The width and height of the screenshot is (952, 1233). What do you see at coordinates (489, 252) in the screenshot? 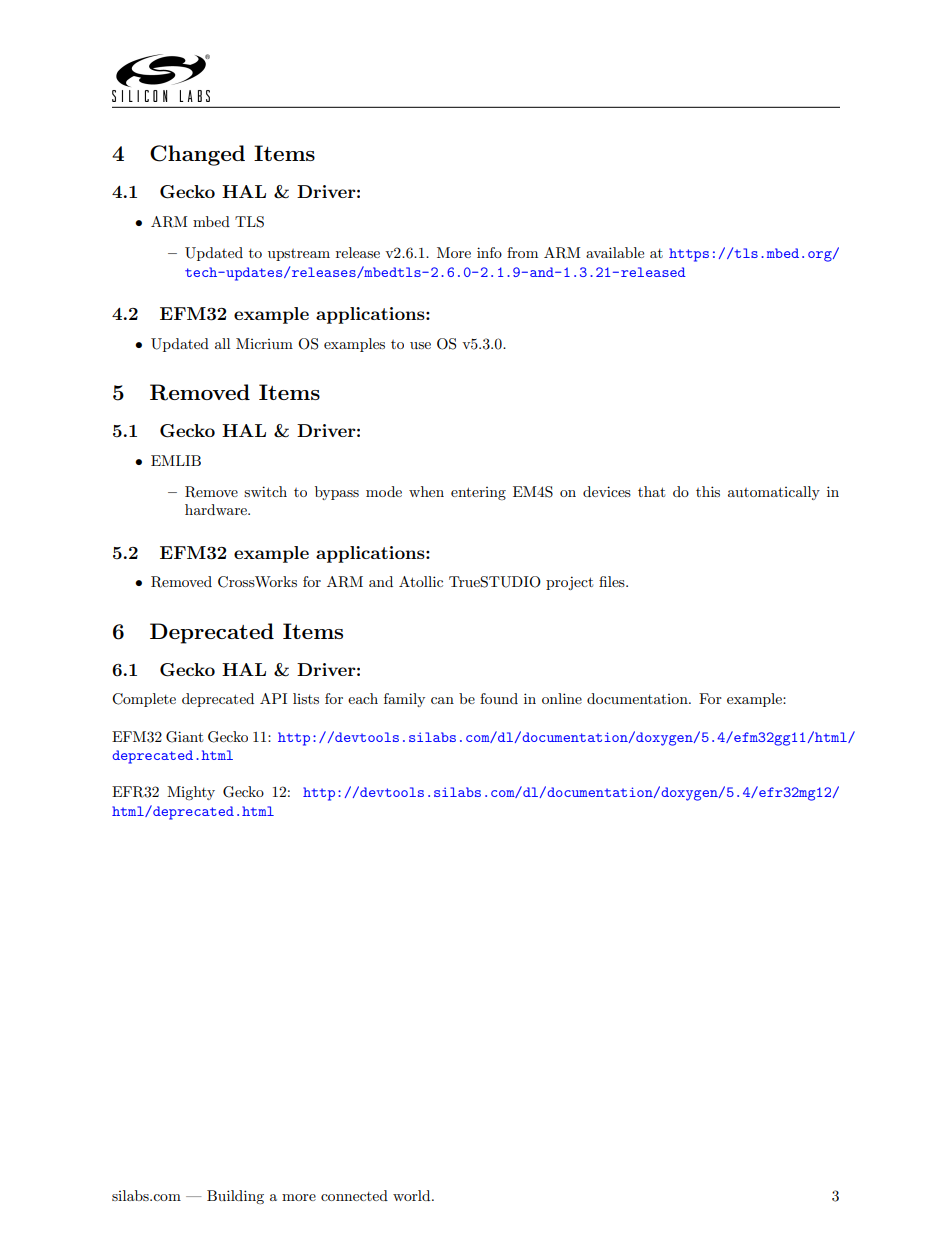
I see `info` at bounding box center [489, 252].
